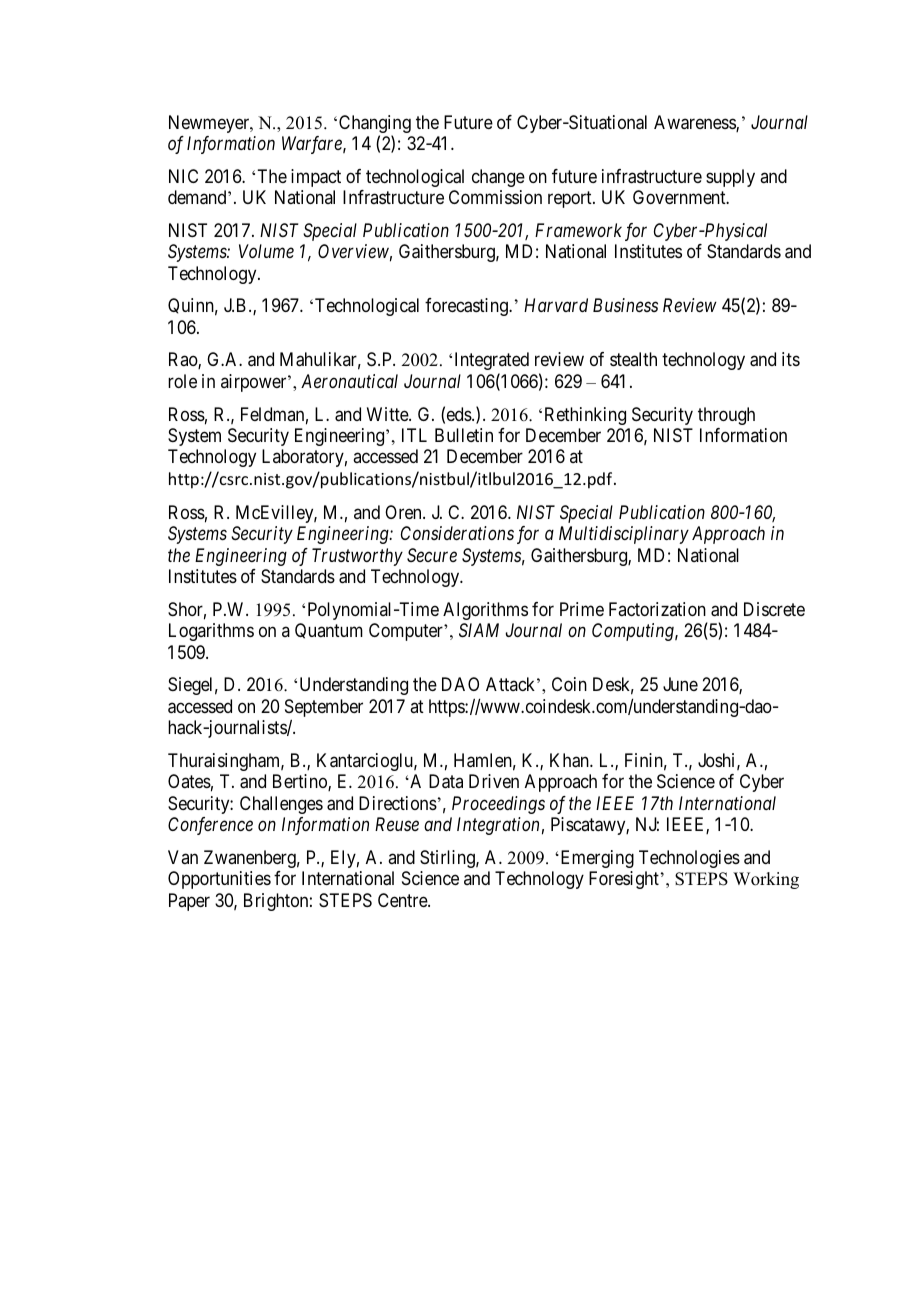 This screenshot has width=924, height=1308. Describe the element at coordinates (624, 535) in the screenshot. I see `Multidisciplinary` at that location.
